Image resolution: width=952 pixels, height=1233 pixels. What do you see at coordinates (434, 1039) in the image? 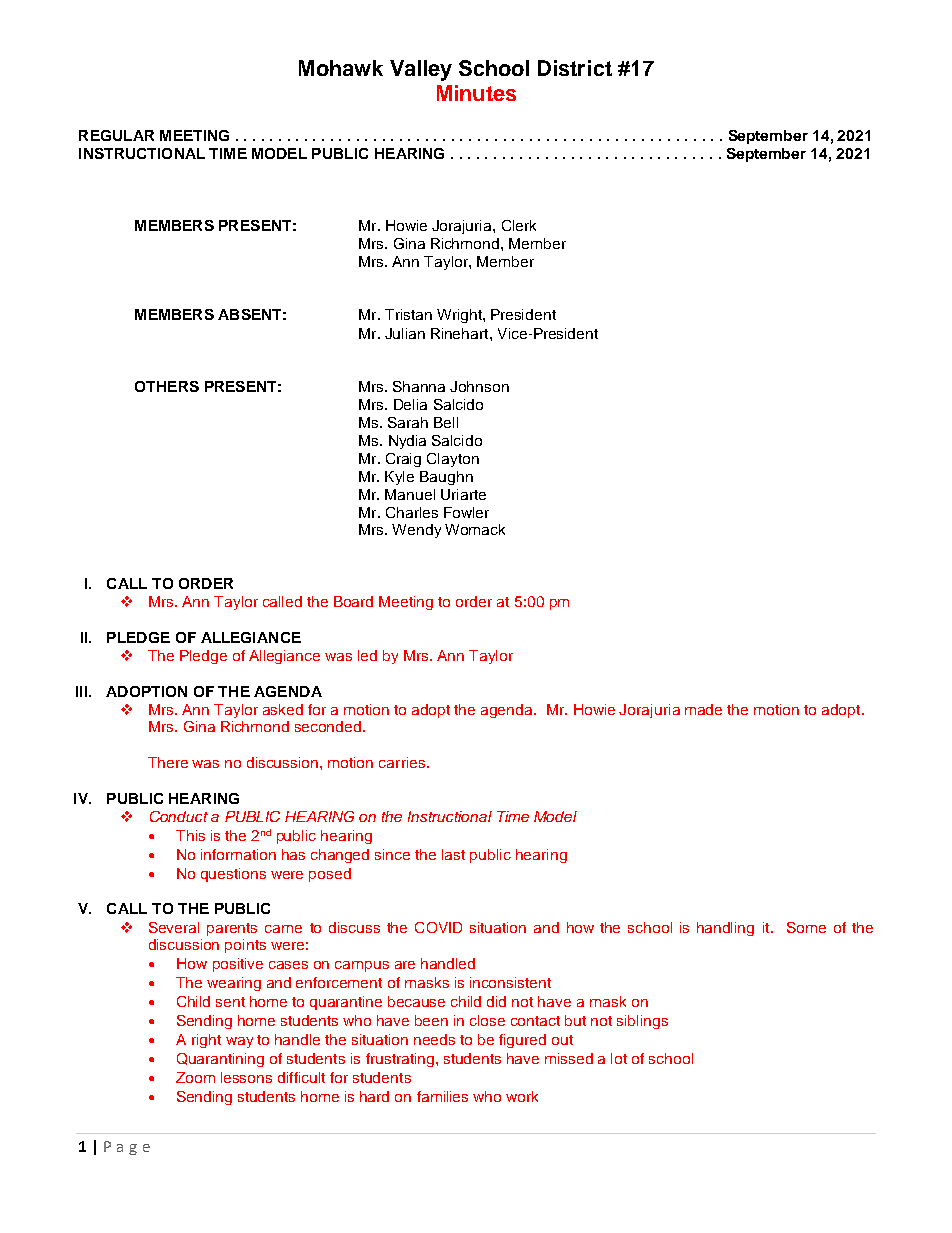
I see `needs` at bounding box center [434, 1039].
